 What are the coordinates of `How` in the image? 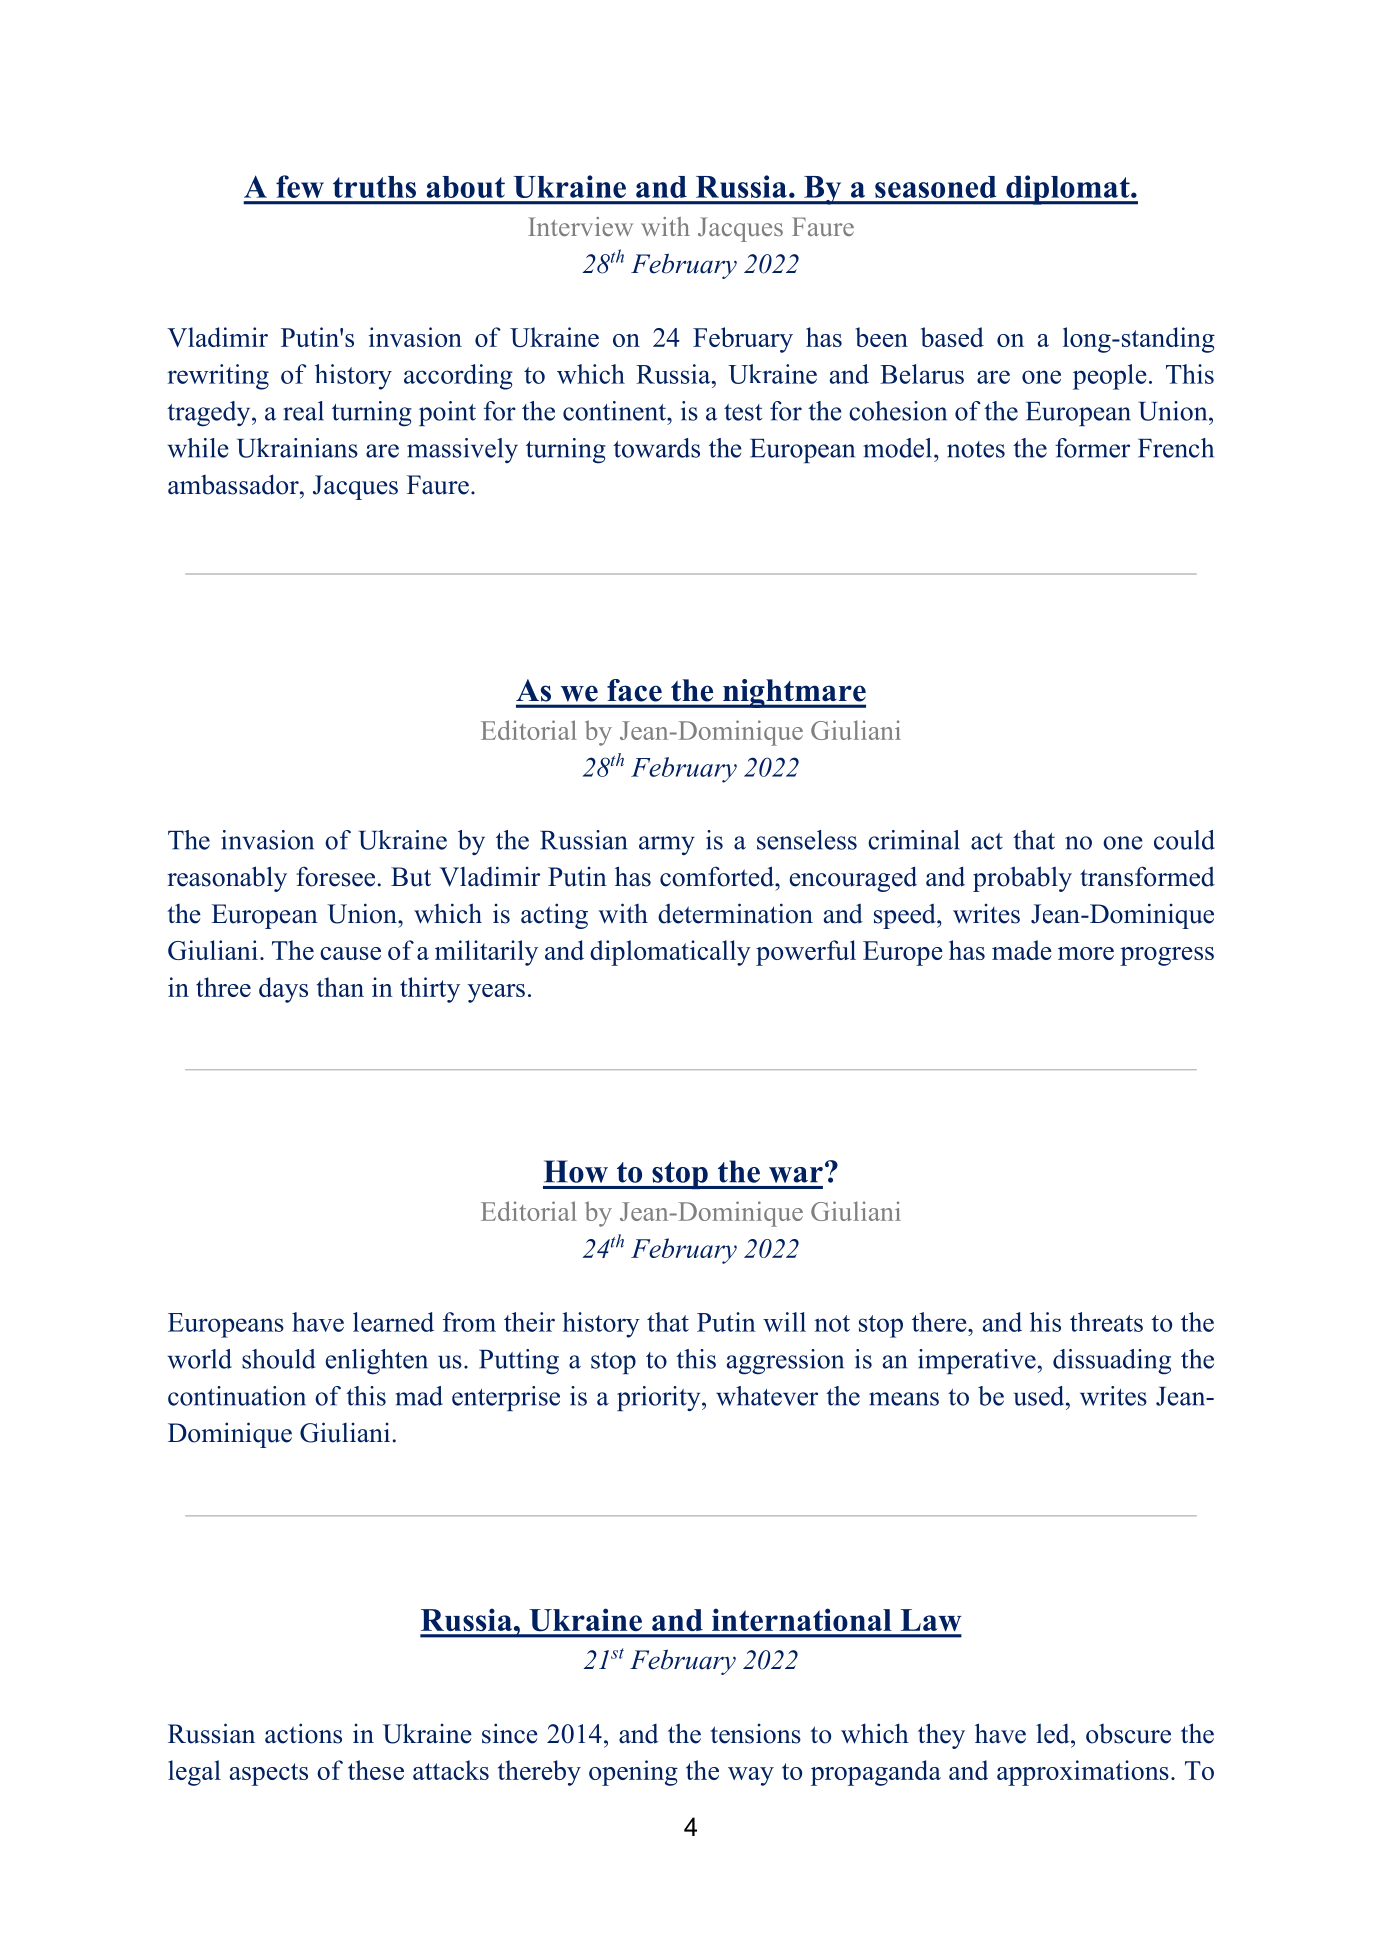 It's located at (576, 1171).
